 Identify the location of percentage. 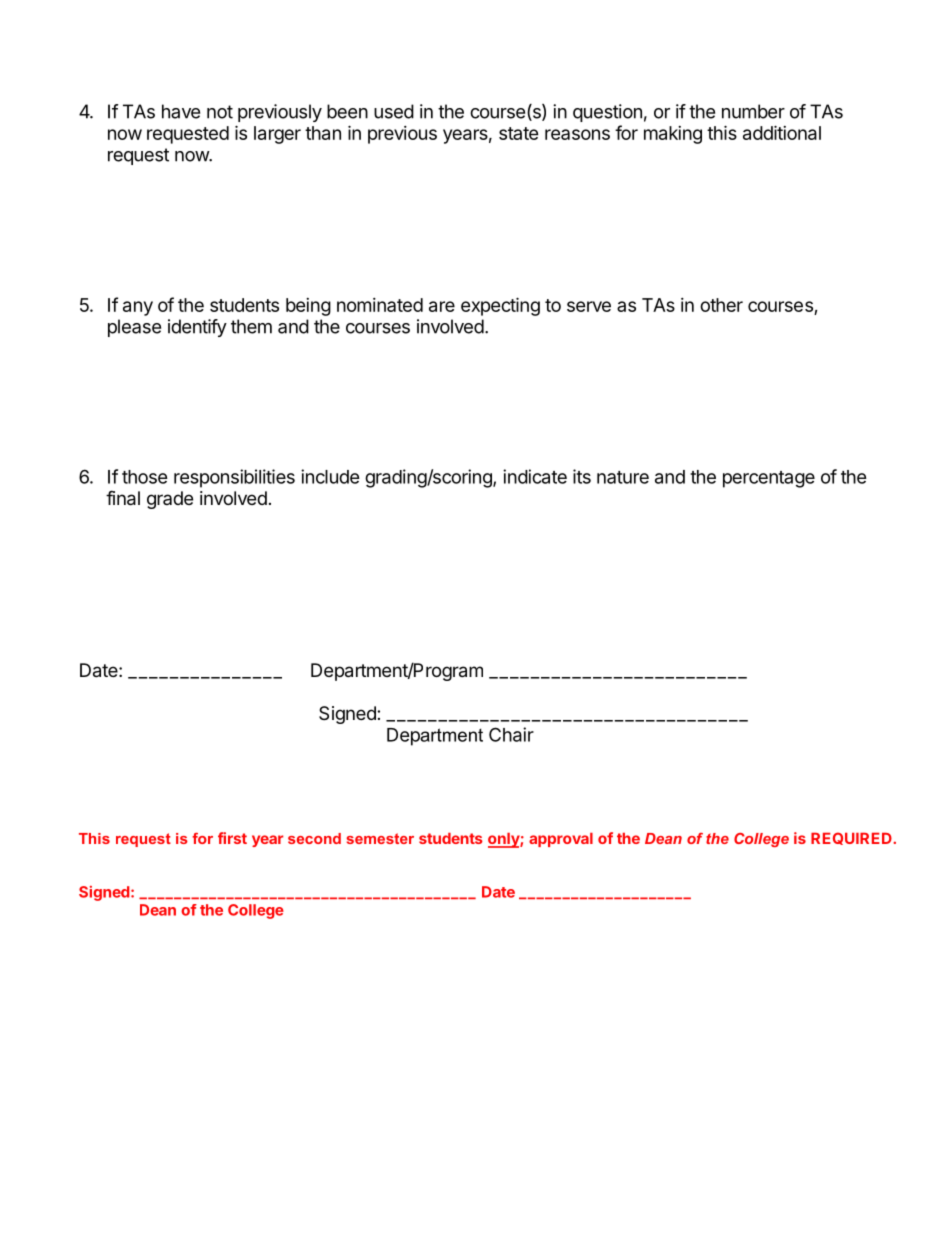
(769, 479).
